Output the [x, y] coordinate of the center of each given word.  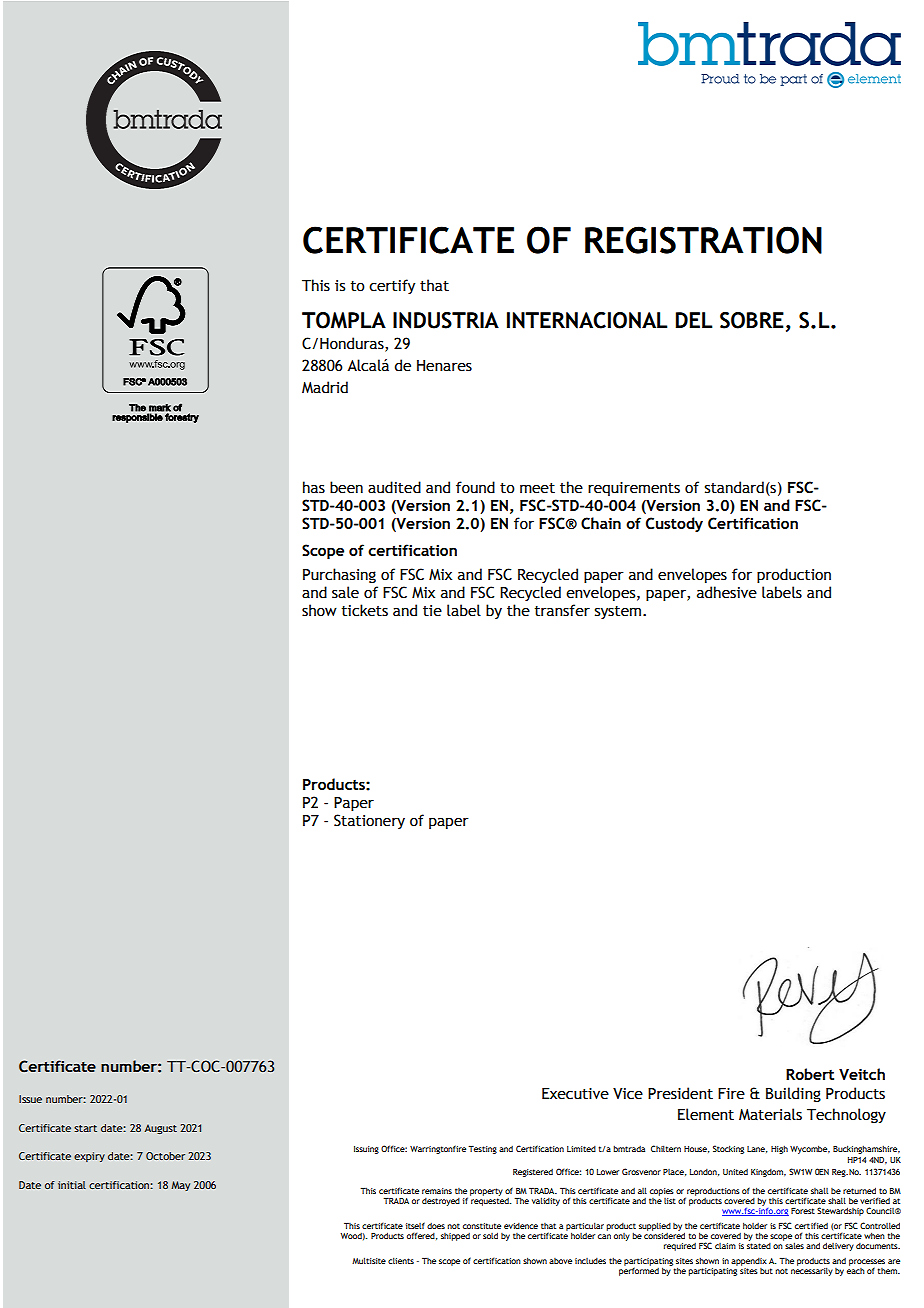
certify [392, 286]
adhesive [727, 592]
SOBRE [752, 320]
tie [432, 611]
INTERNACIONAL [587, 320]
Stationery [369, 821]
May [180, 1186]
